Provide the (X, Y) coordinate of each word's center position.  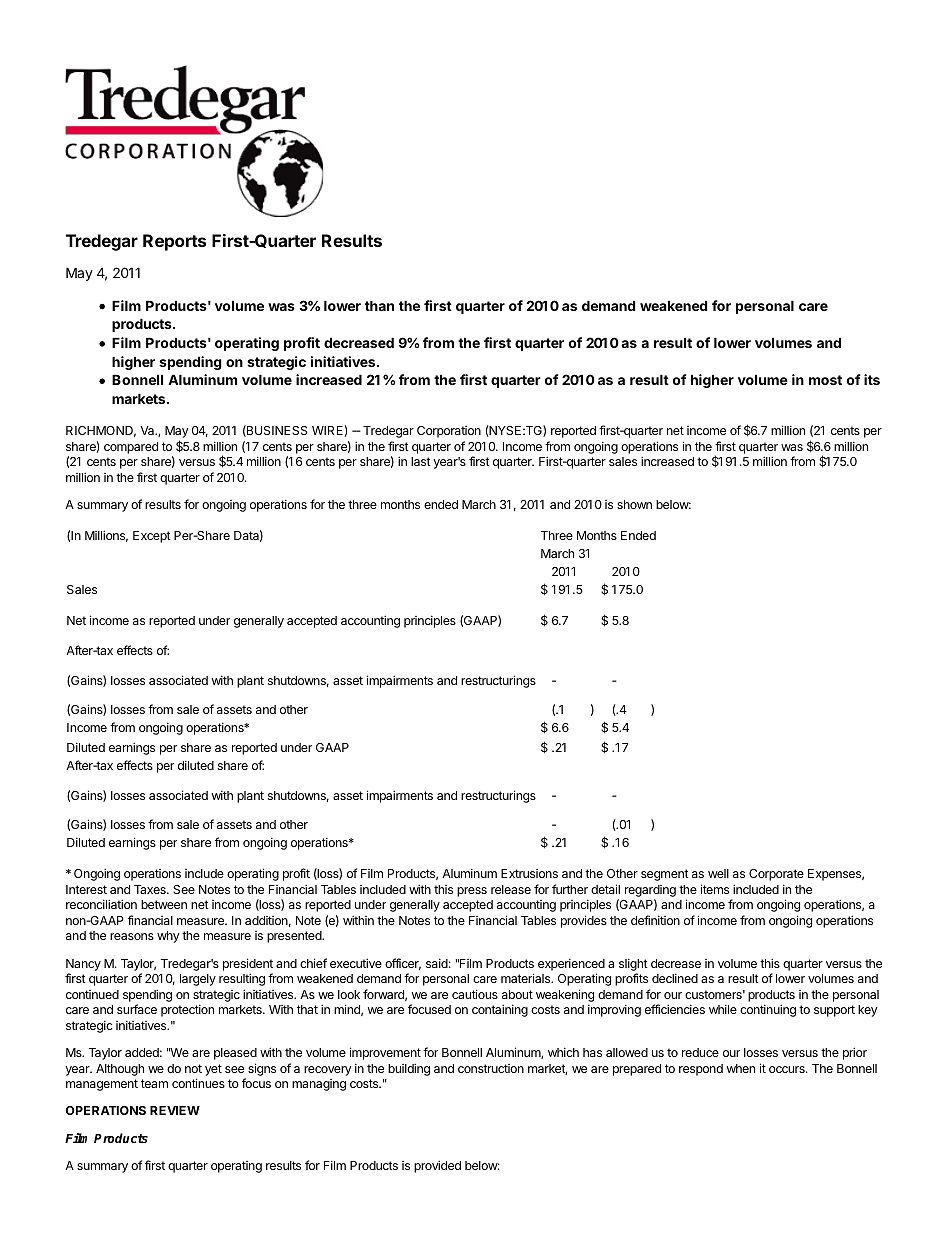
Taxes (151, 889)
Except (152, 537)
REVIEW (175, 1110)
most (825, 380)
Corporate (776, 875)
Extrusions (529, 873)
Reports (174, 242)
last (421, 461)
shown (634, 504)
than (379, 305)
